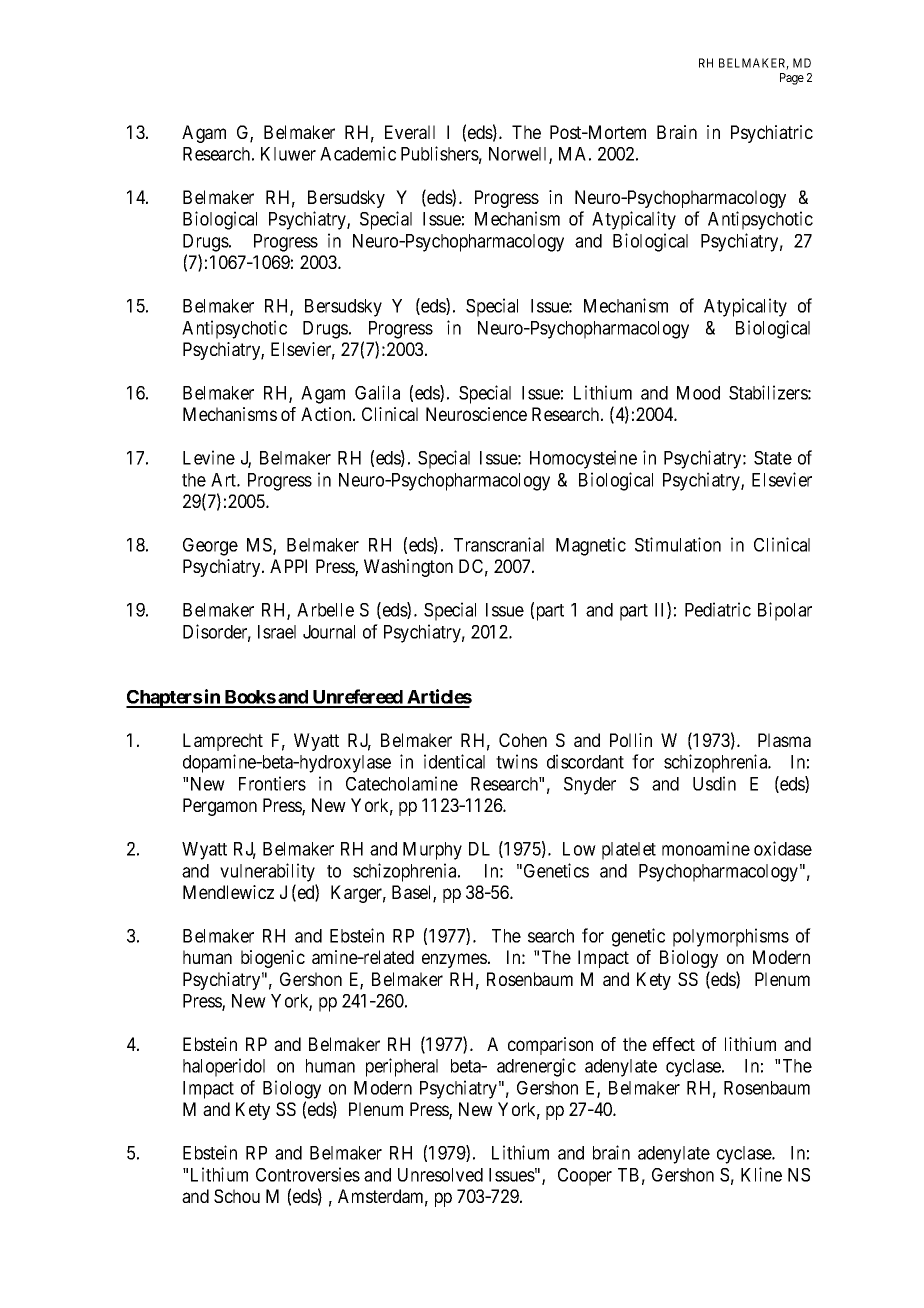 Image resolution: width=924 pixels, height=1308 pixels. What do you see at coordinates (440, 1175) in the image?
I see `Unresolved` at bounding box center [440, 1175].
